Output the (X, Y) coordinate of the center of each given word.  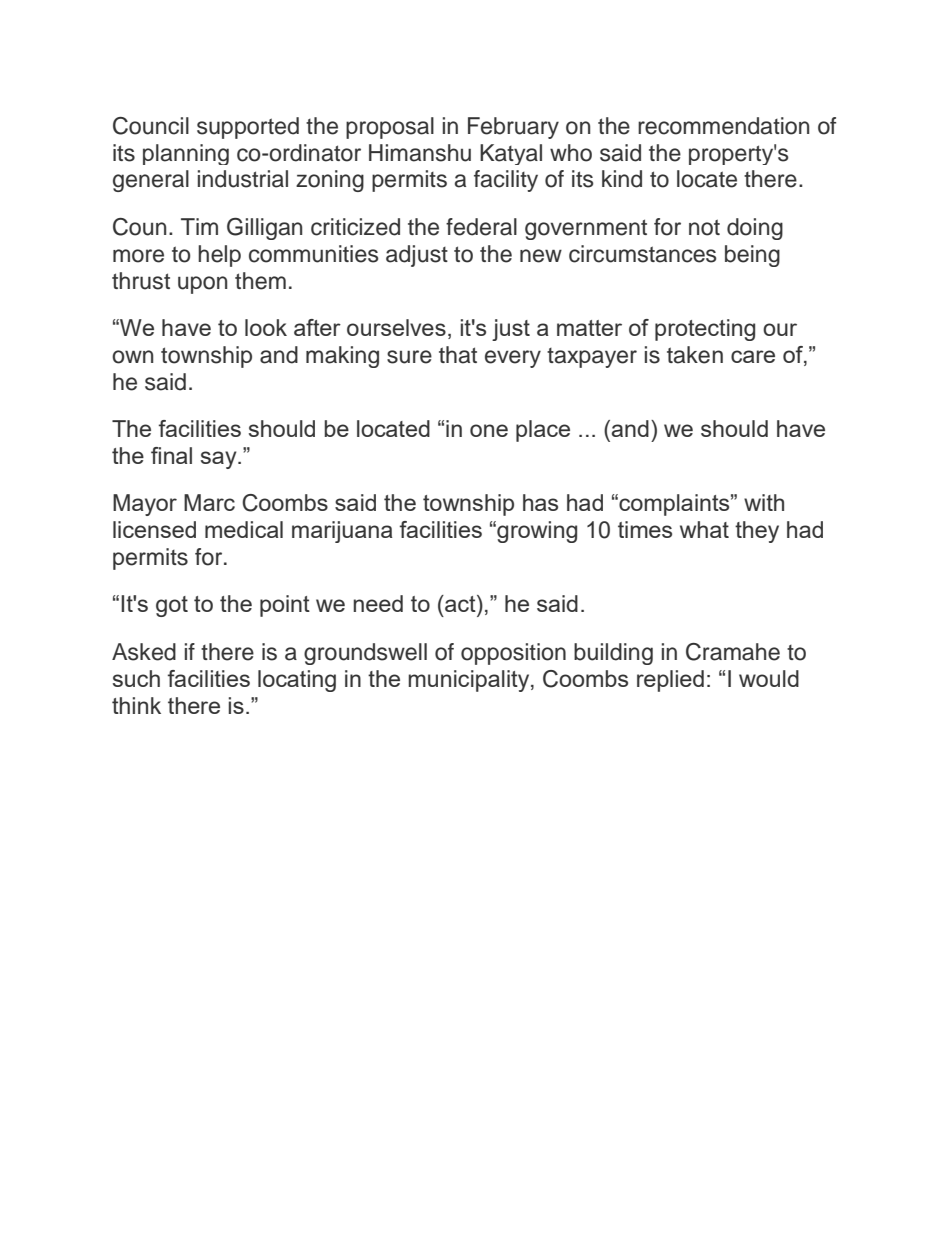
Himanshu (420, 153)
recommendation (723, 126)
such (136, 678)
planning (186, 154)
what (704, 529)
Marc (209, 502)
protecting (705, 330)
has (540, 502)
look (266, 327)
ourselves (396, 327)
